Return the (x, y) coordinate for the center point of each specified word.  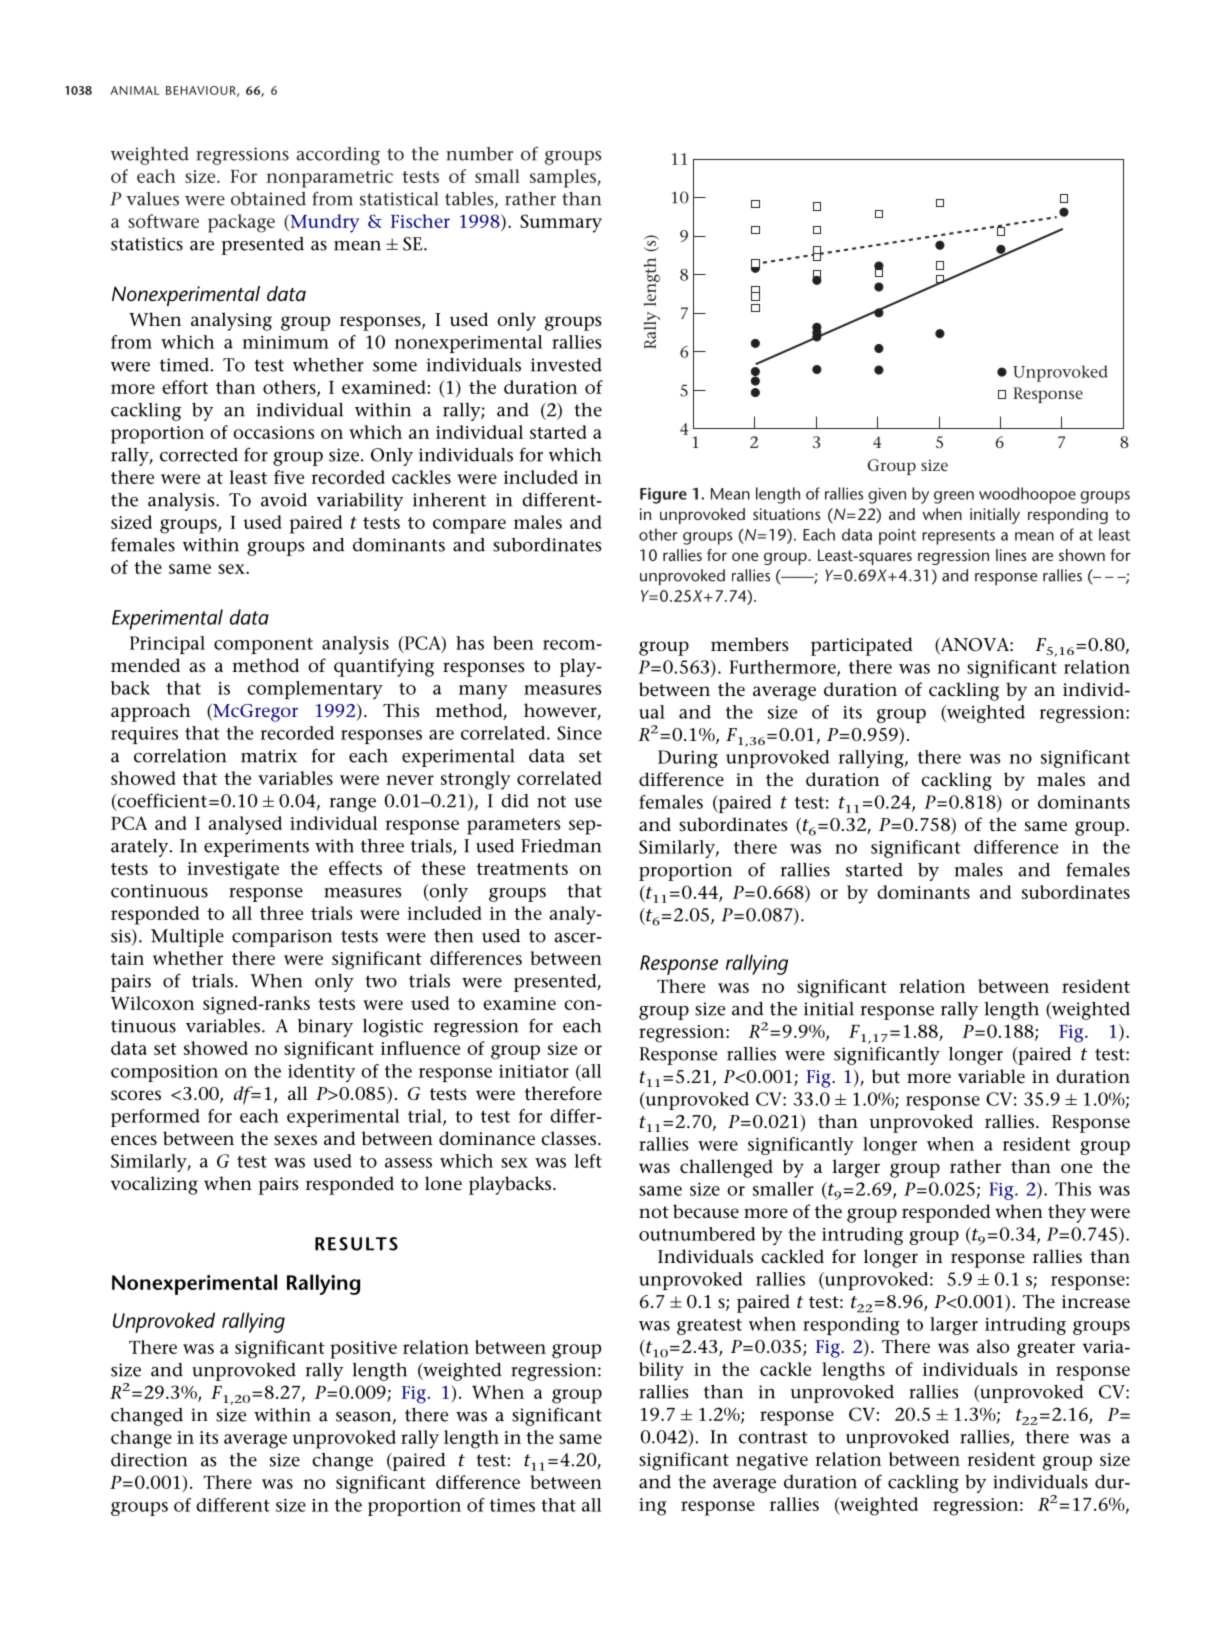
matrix (269, 756)
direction (149, 1460)
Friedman (561, 846)
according (338, 156)
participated (862, 646)
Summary (561, 223)
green (954, 497)
